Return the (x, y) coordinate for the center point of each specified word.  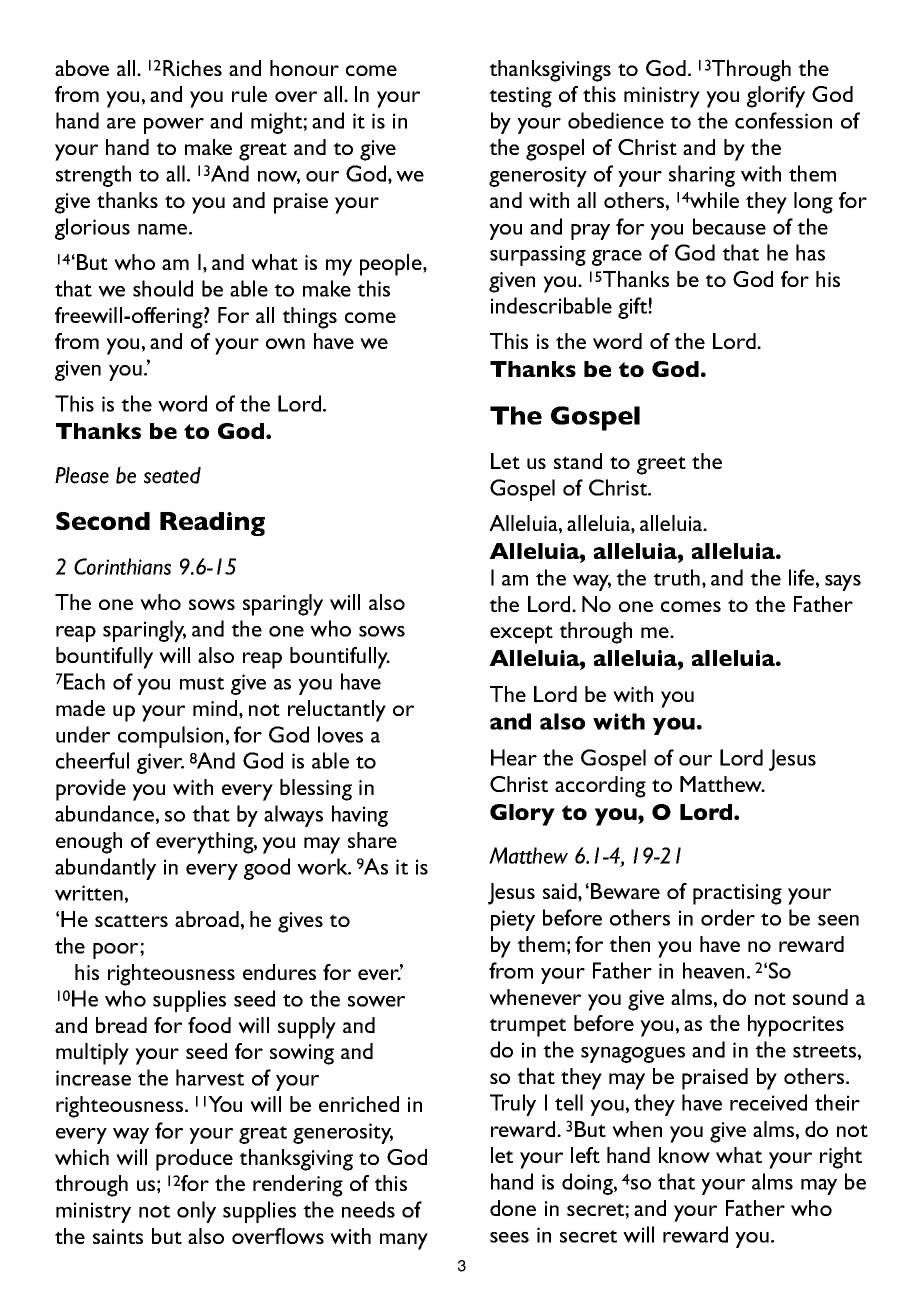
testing (520, 97)
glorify (776, 97)
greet (661, 465)
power (174, 126)
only (196, 1212)
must (202, 683)
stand (578, 461)
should (163, 288)
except (521, 634)
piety (513, 920)
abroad (207, 919)
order (728, 917)
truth (678, 578)
